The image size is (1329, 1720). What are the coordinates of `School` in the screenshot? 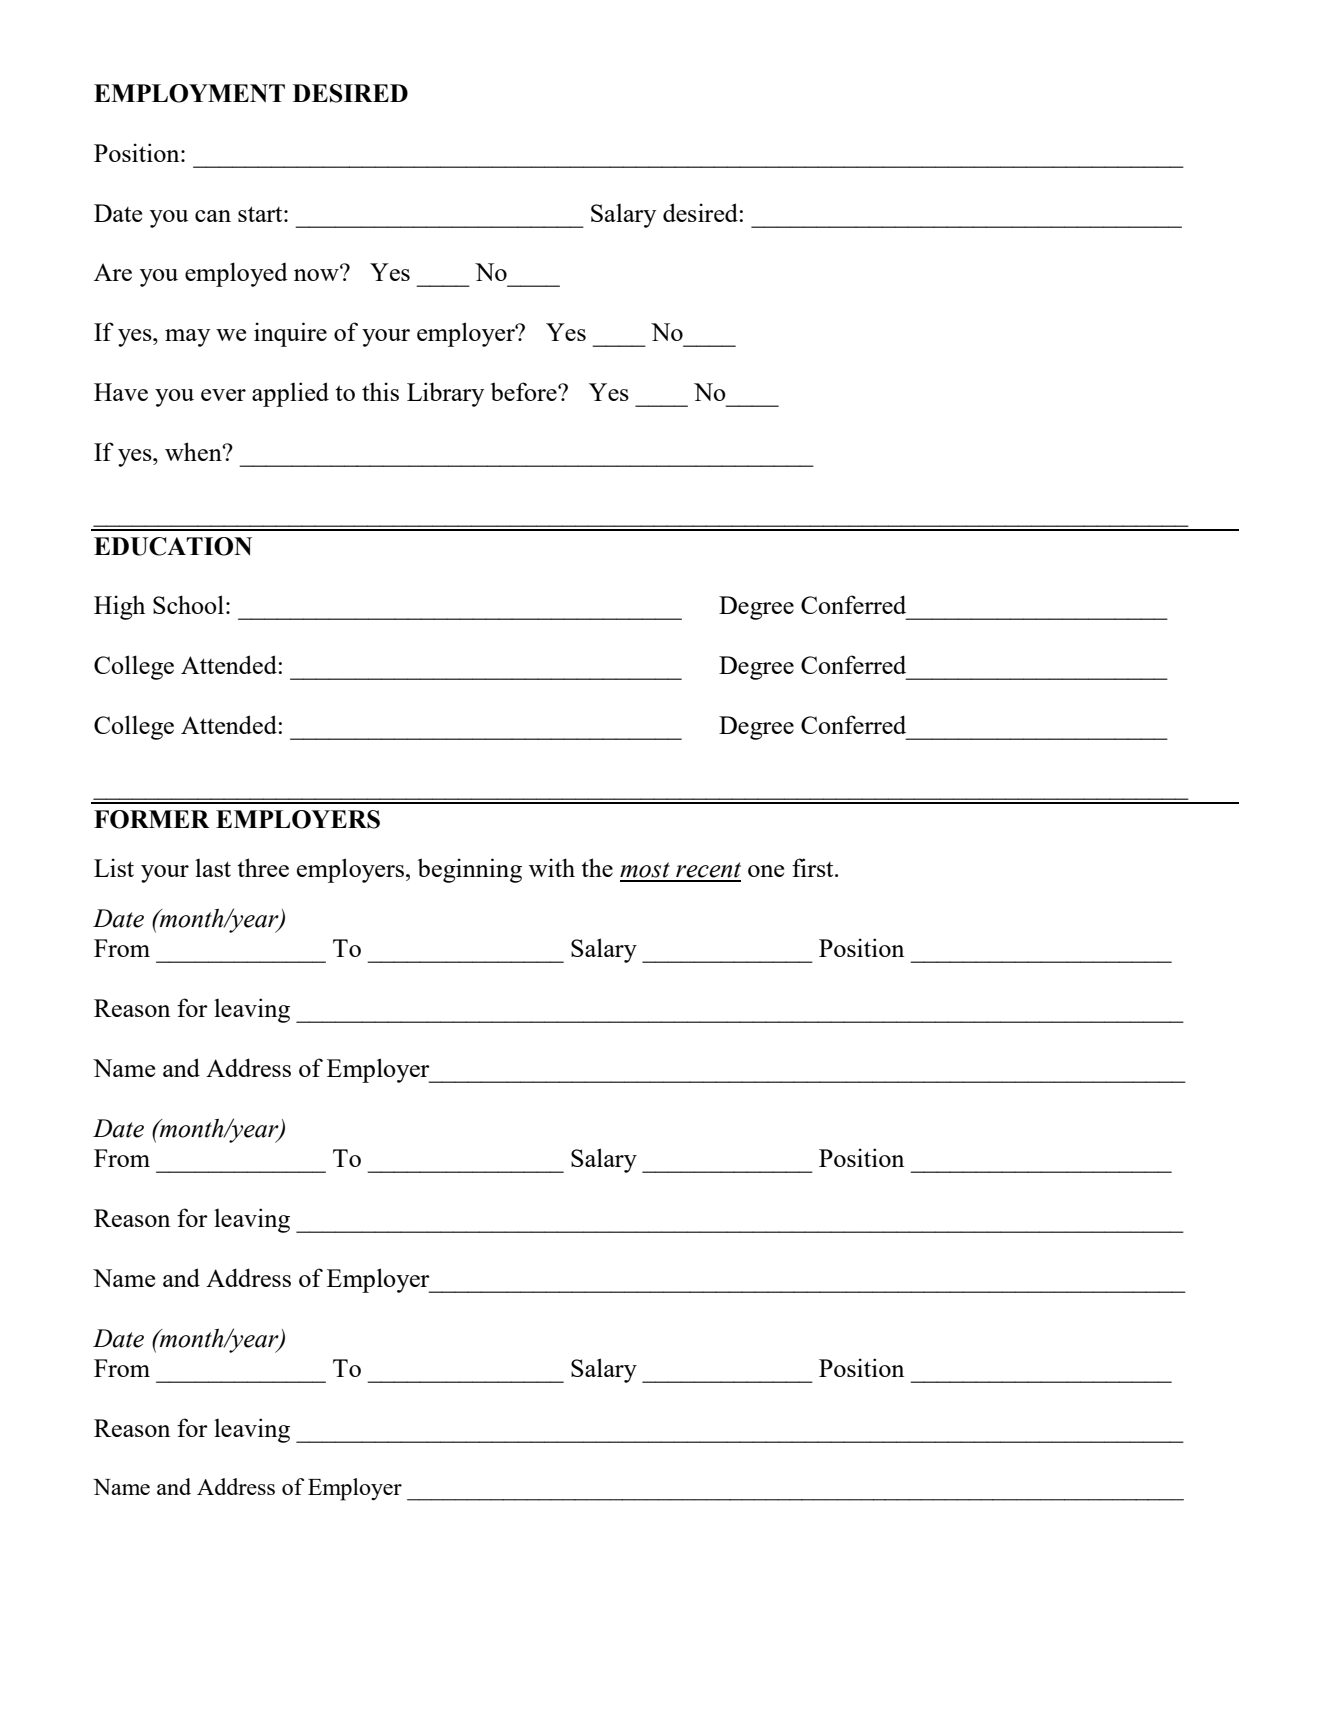 It's located at (188, 604).
